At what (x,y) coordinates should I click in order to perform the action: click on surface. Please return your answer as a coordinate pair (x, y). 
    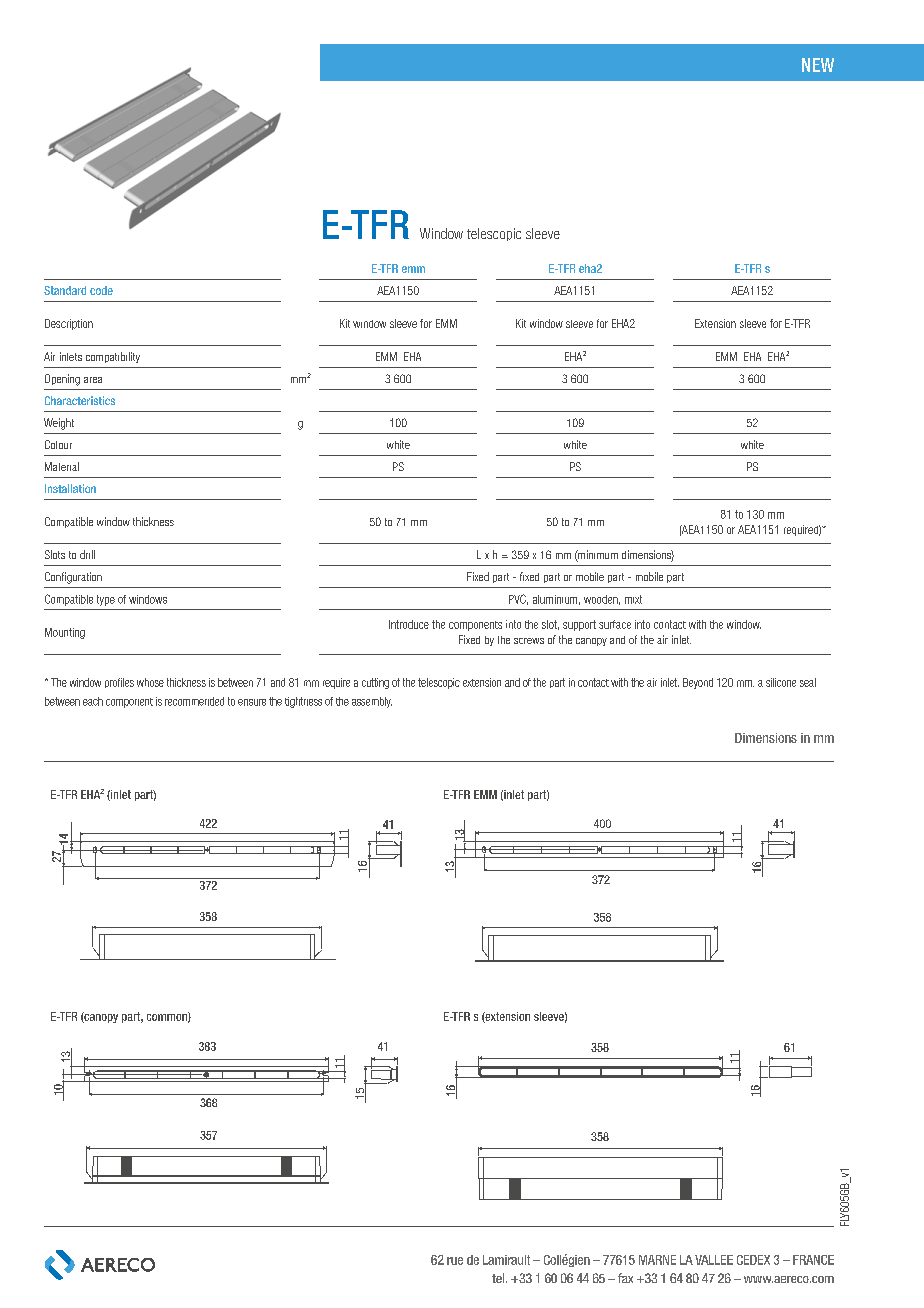
    Looking at the image, I should click on (615, 624).
